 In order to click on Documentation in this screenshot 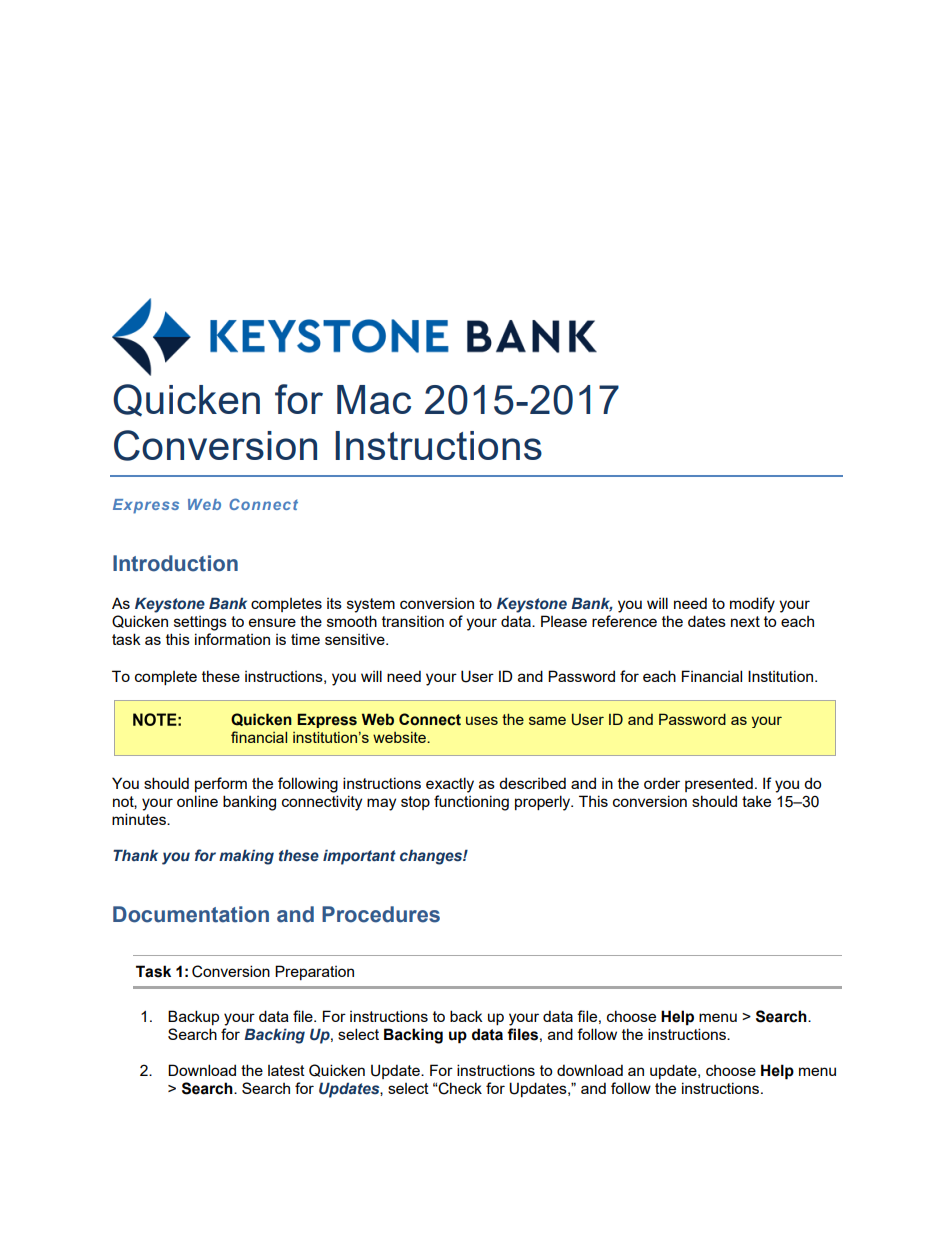, I will do `click(191, 914)`.
